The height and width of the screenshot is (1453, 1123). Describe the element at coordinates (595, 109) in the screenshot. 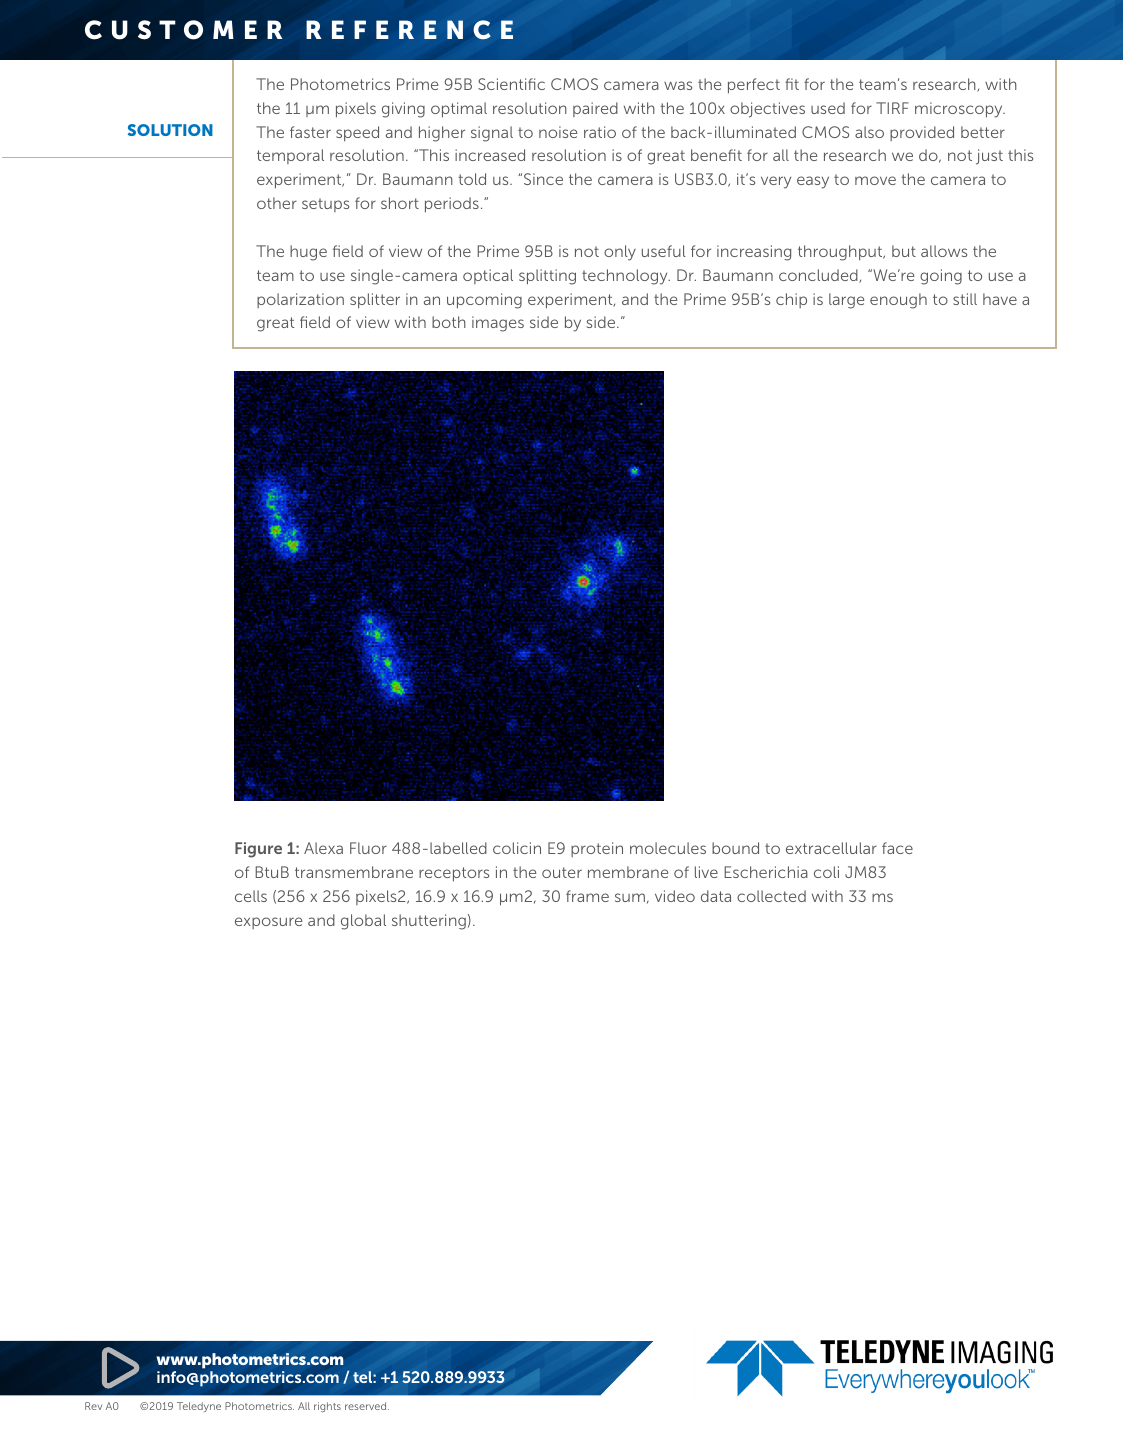

I see `paired` at that location.
